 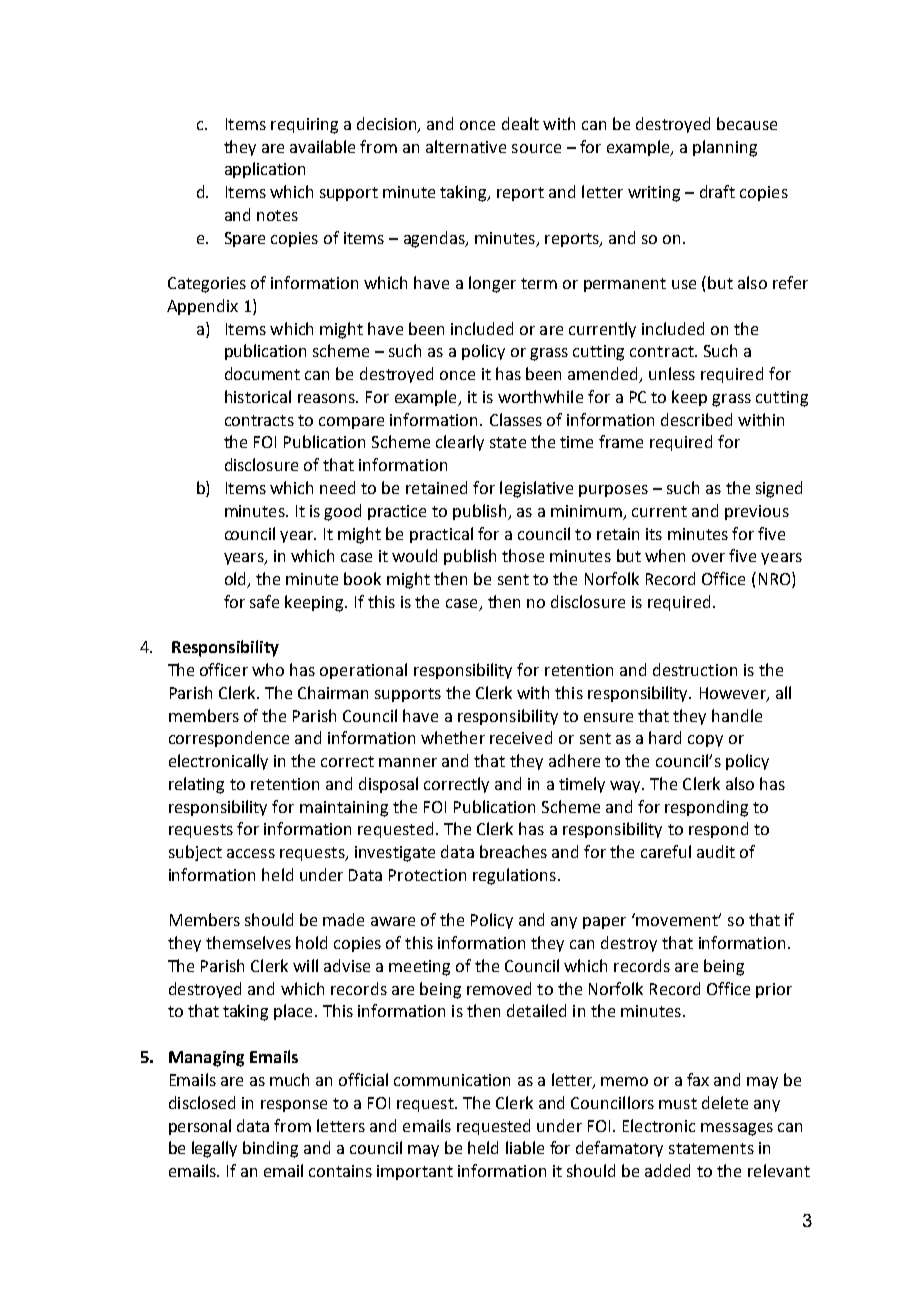 I want to click on binding, so click(x=270, y=1149).
